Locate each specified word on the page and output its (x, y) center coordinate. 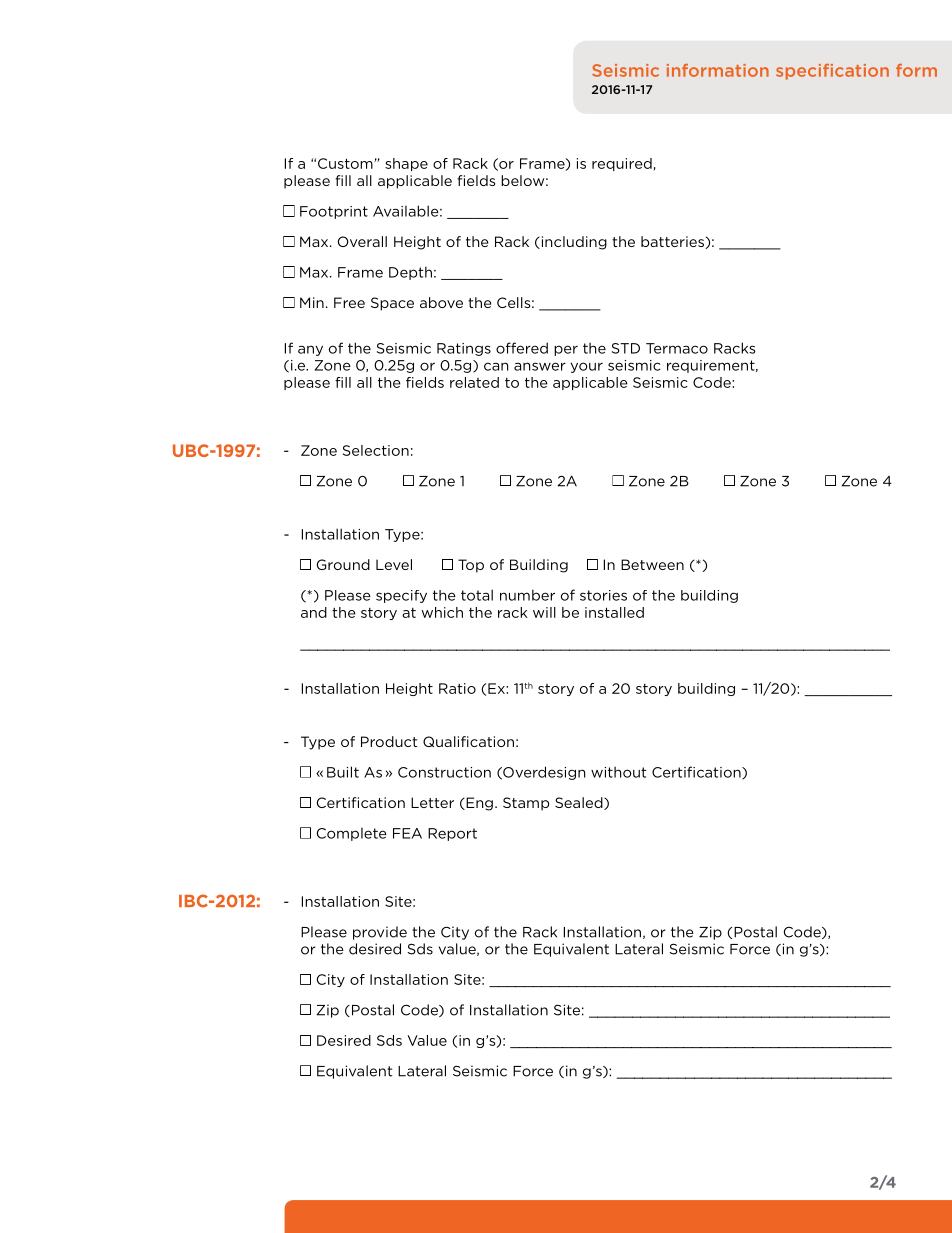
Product (389, 741)
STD (626, 348)
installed (614, 612)
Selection (376, 450)
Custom (346, 163)
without (619, 772)
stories (603, 595)
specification (832, 72)
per (566, 350)
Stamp (526, 804)
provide (380, 933)
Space (392, 304)
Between (652, 564)
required (623, 164)
